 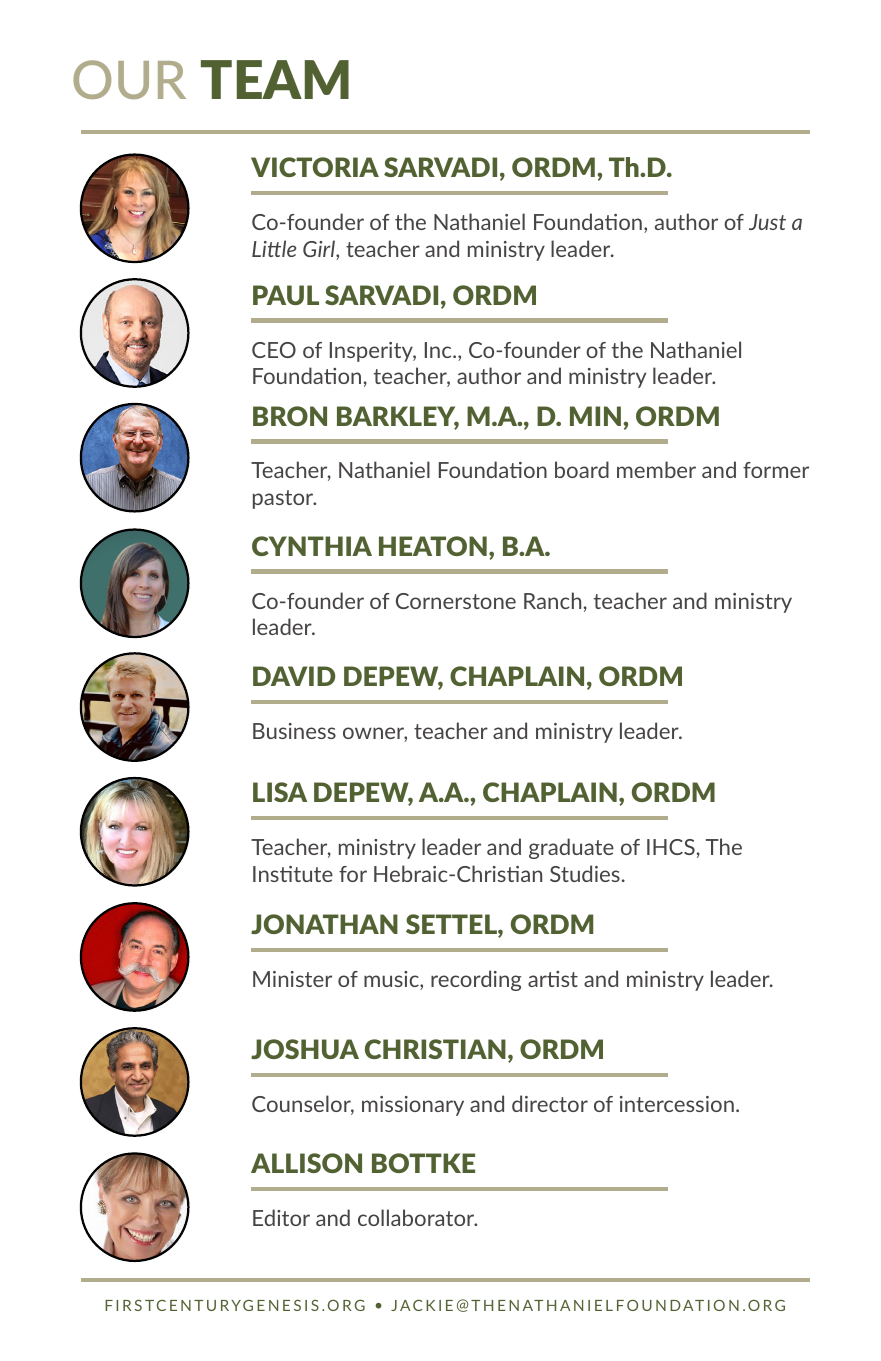 What do you see at coordinates (275, 79) in the screenshot?
I see `TEAM` at bounding box center [275, 79].
